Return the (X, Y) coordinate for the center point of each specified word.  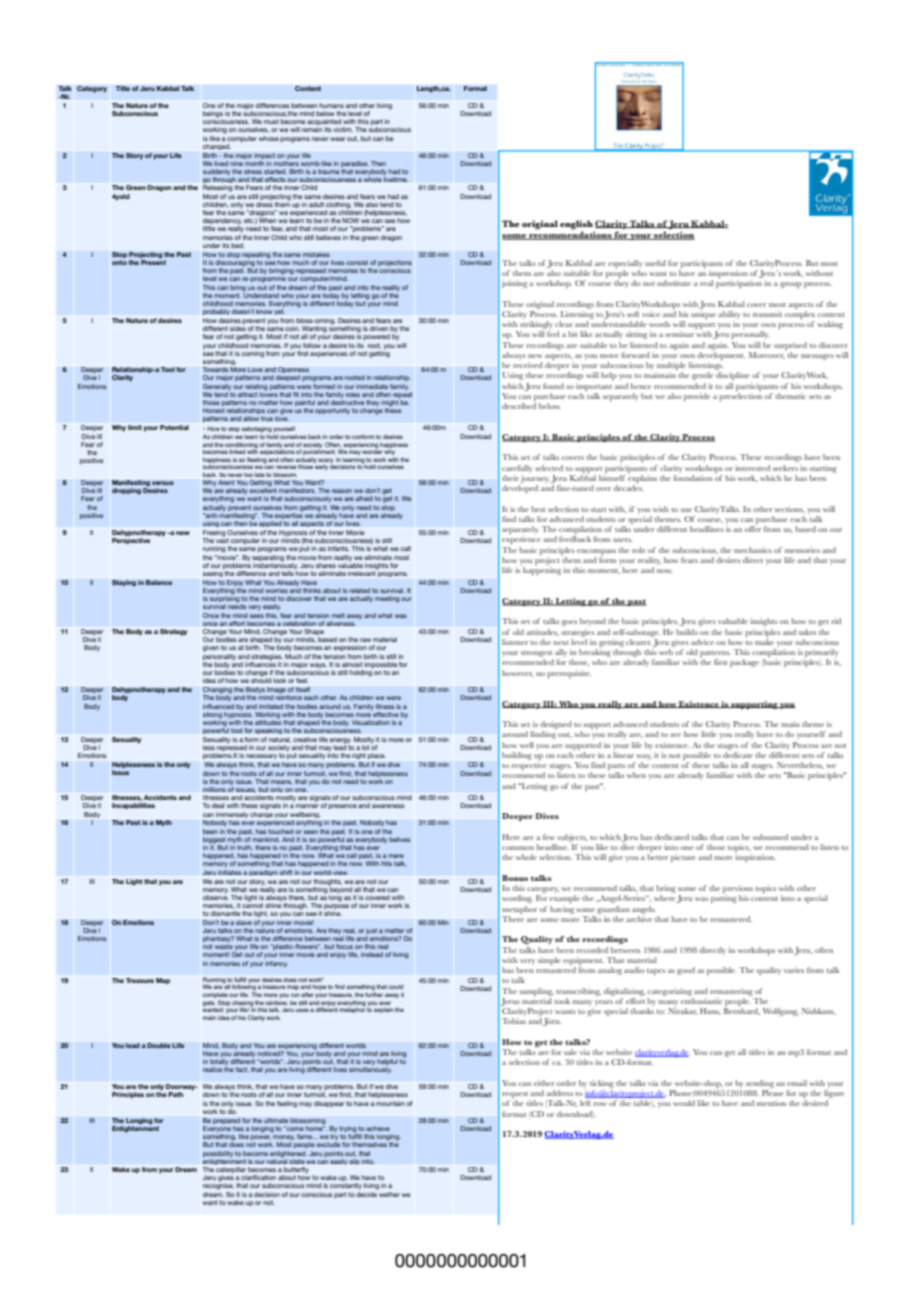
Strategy (173, 632)
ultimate (276, 1120)
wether (389, 1194)
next (561, 643)
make (764, 642)
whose (269, 138)
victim (343, 129)
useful (655, 263)
